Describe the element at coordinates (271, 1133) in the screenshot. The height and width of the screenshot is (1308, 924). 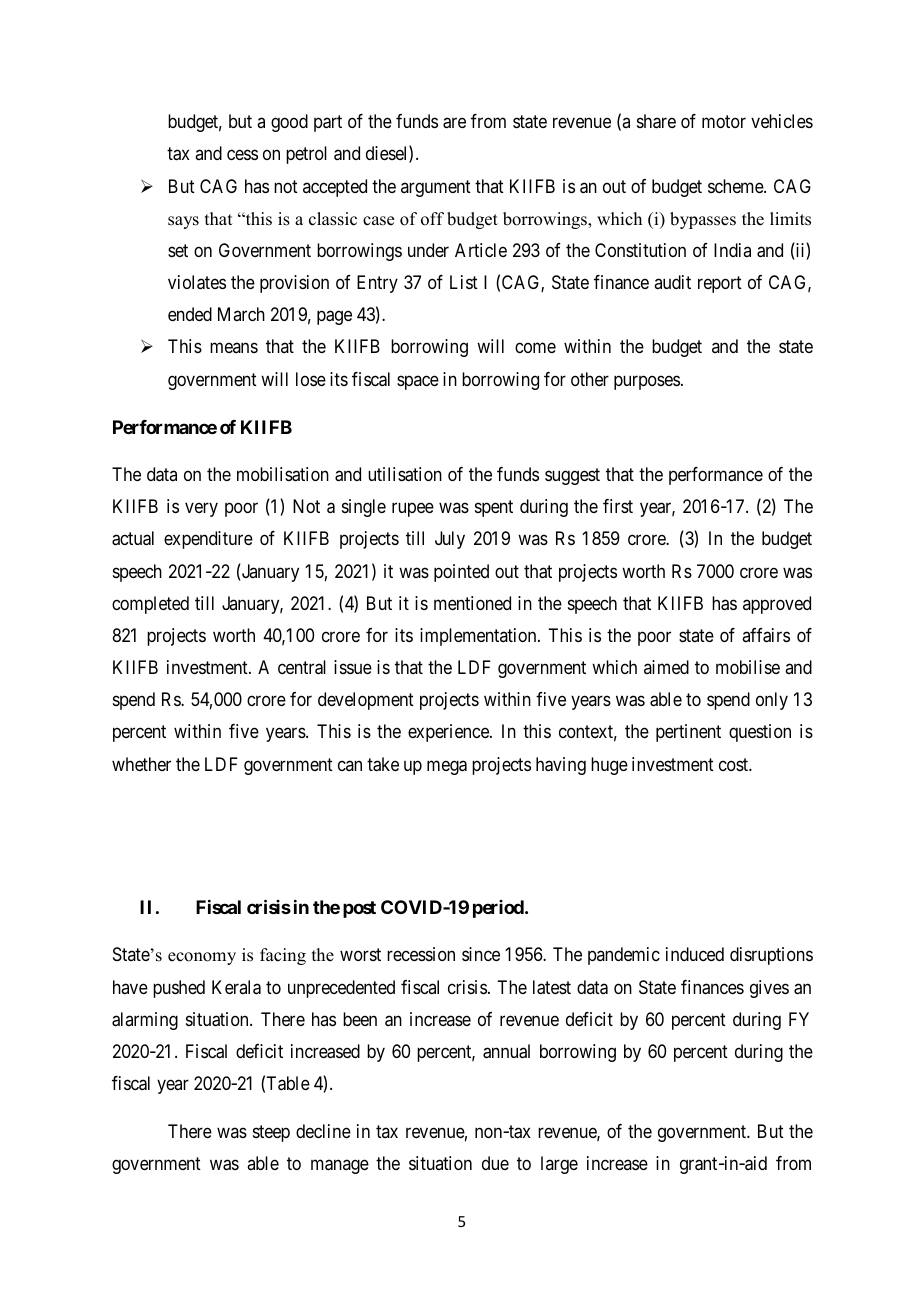
I see `steep` at that location.
